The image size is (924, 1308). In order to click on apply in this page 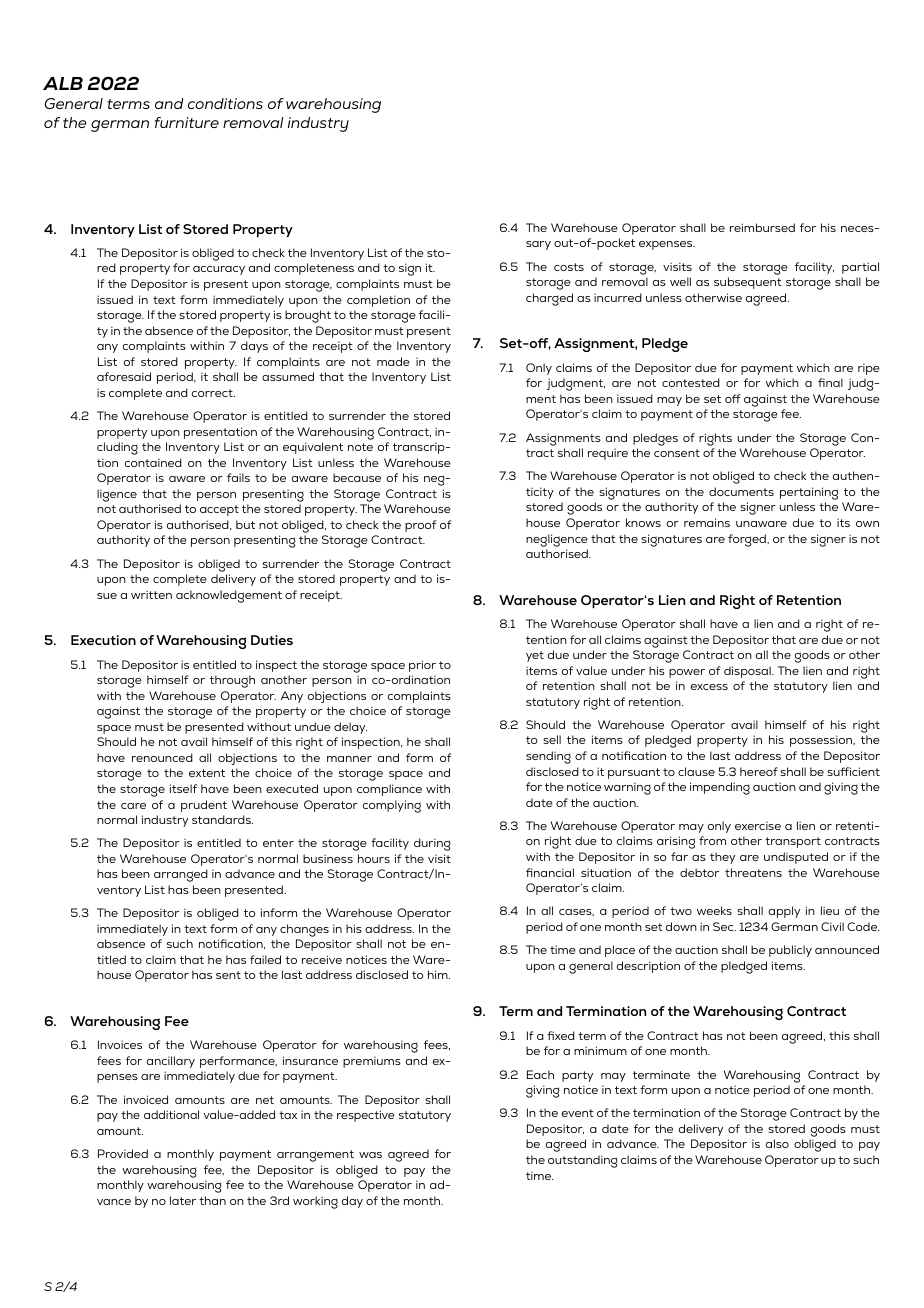, I will do `click(784, 912)`.
